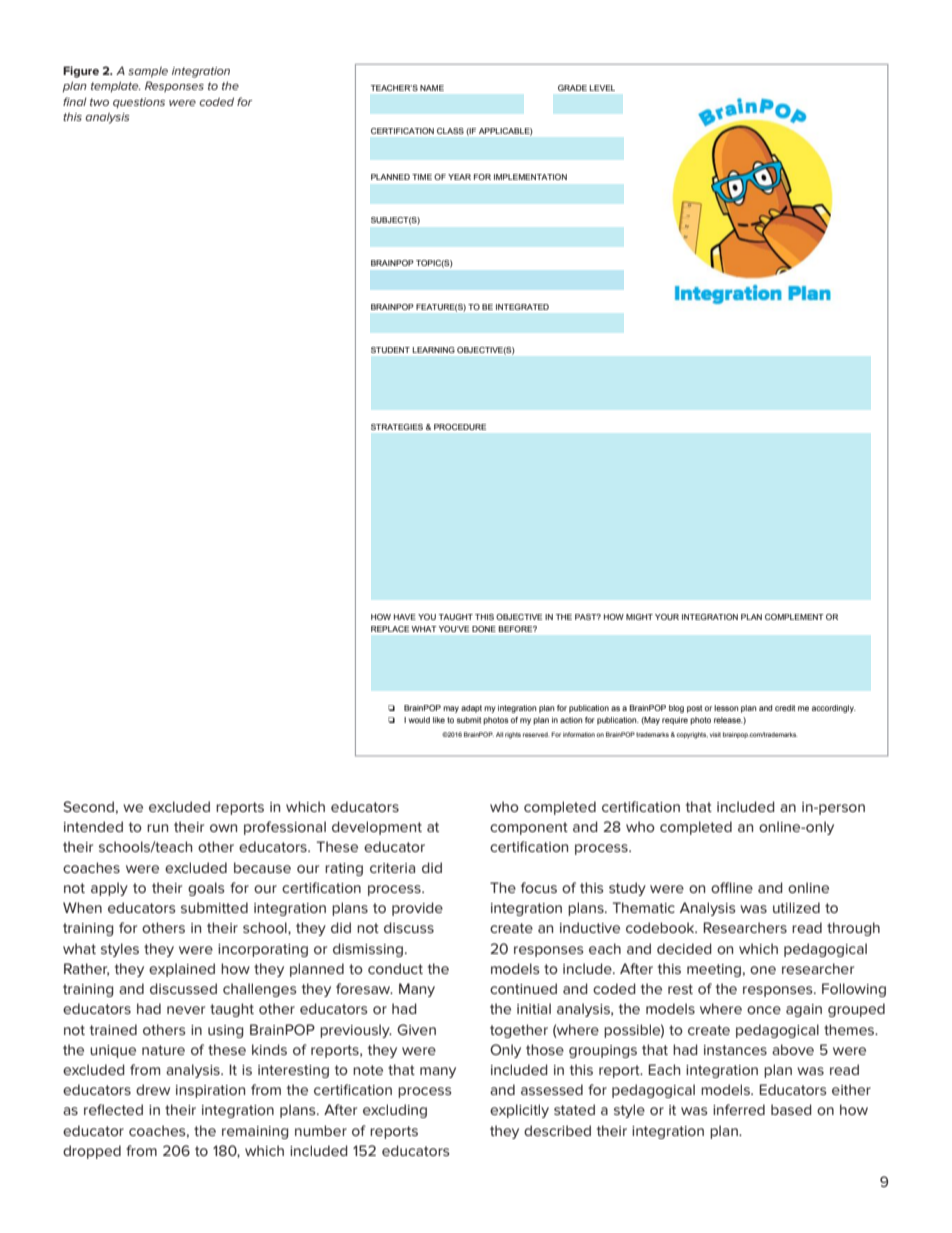 This page has width=952, height=1233. Describe the element at coordinates (460, 427) in the page. I see `PROCEDURE` at that location.
